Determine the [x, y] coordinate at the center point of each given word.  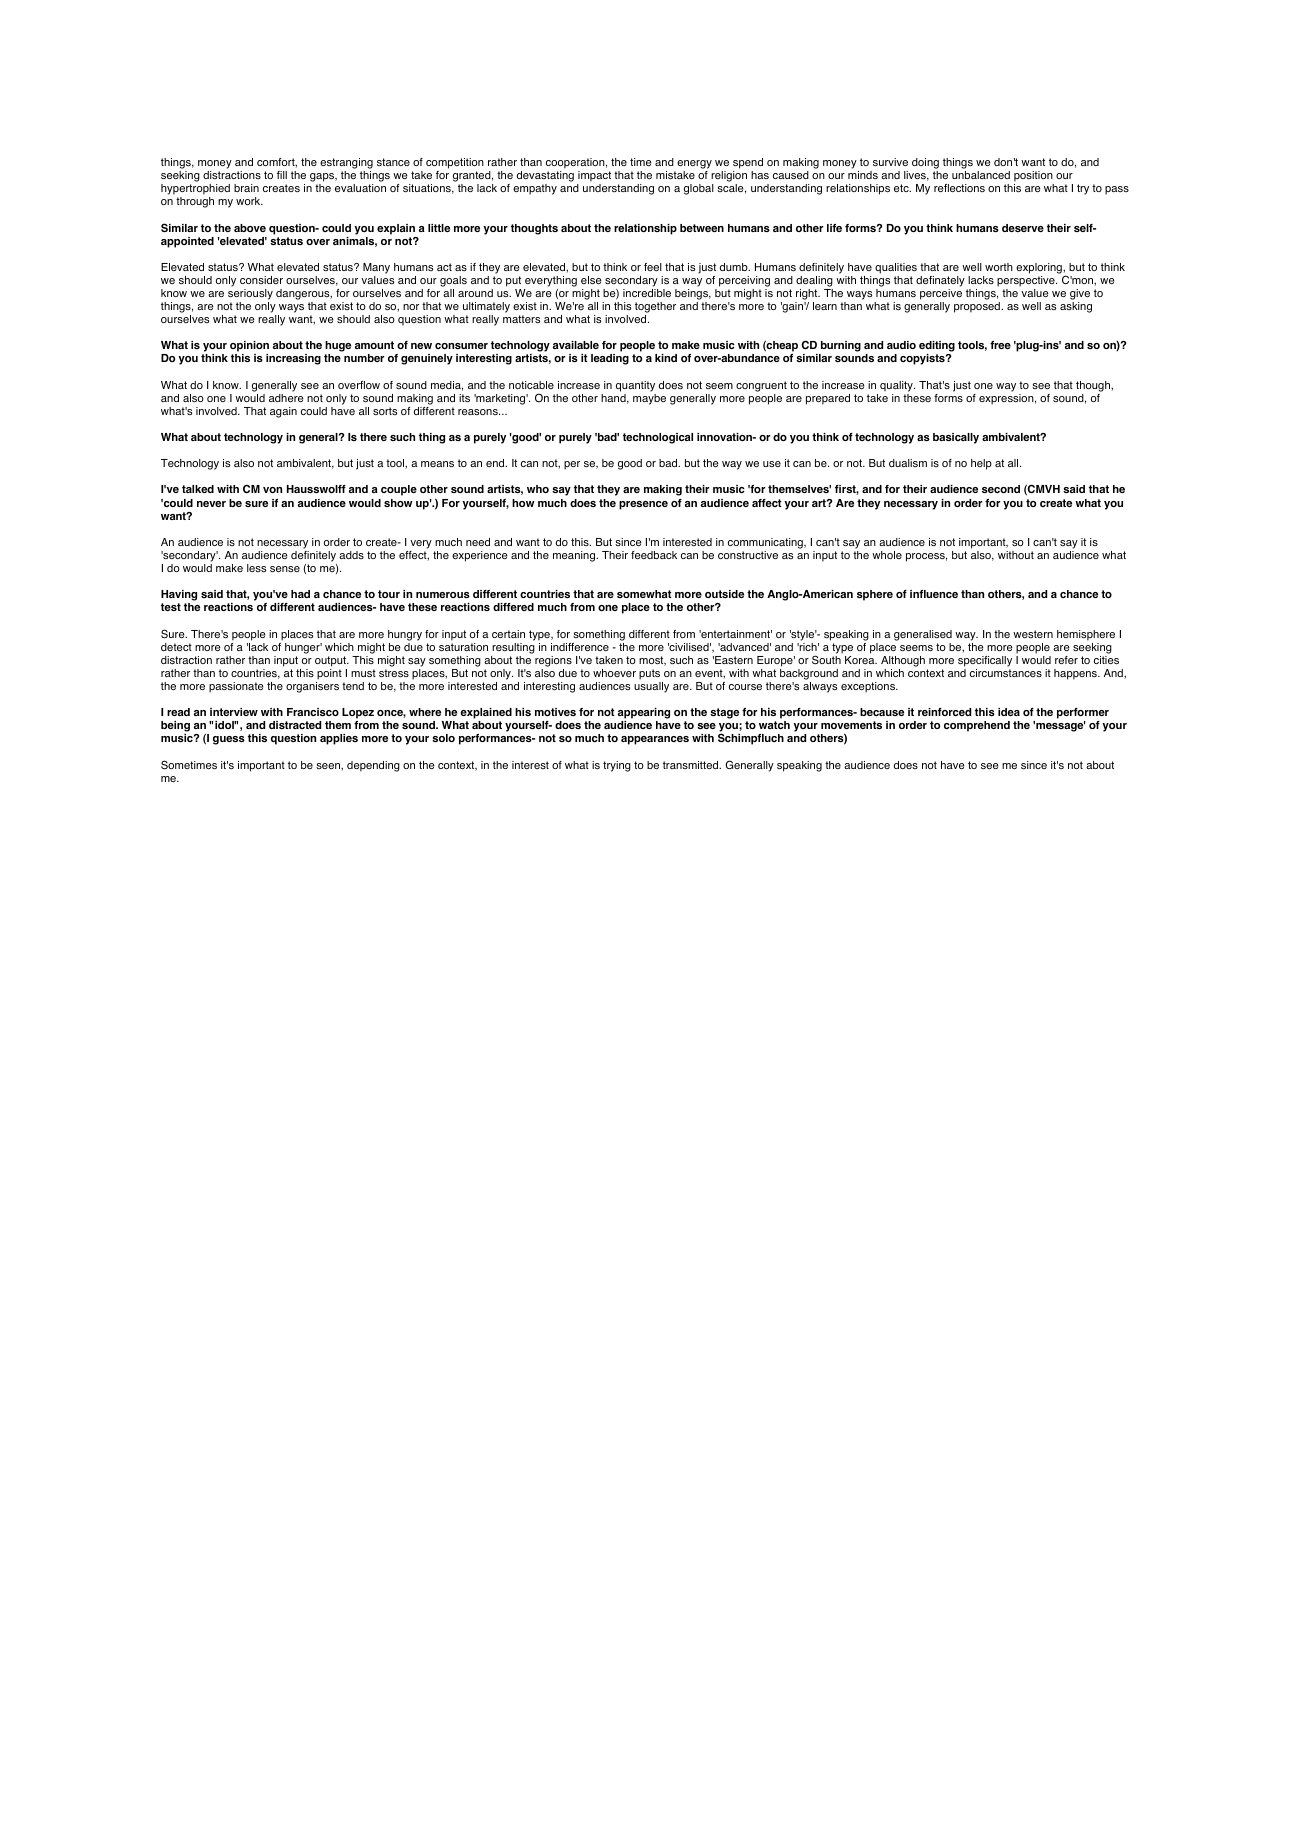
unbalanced [981, 175]
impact [594, 176]
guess [229, 740]
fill [282, 175]
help [981, 464]
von [272, 490]
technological [658, 438]
